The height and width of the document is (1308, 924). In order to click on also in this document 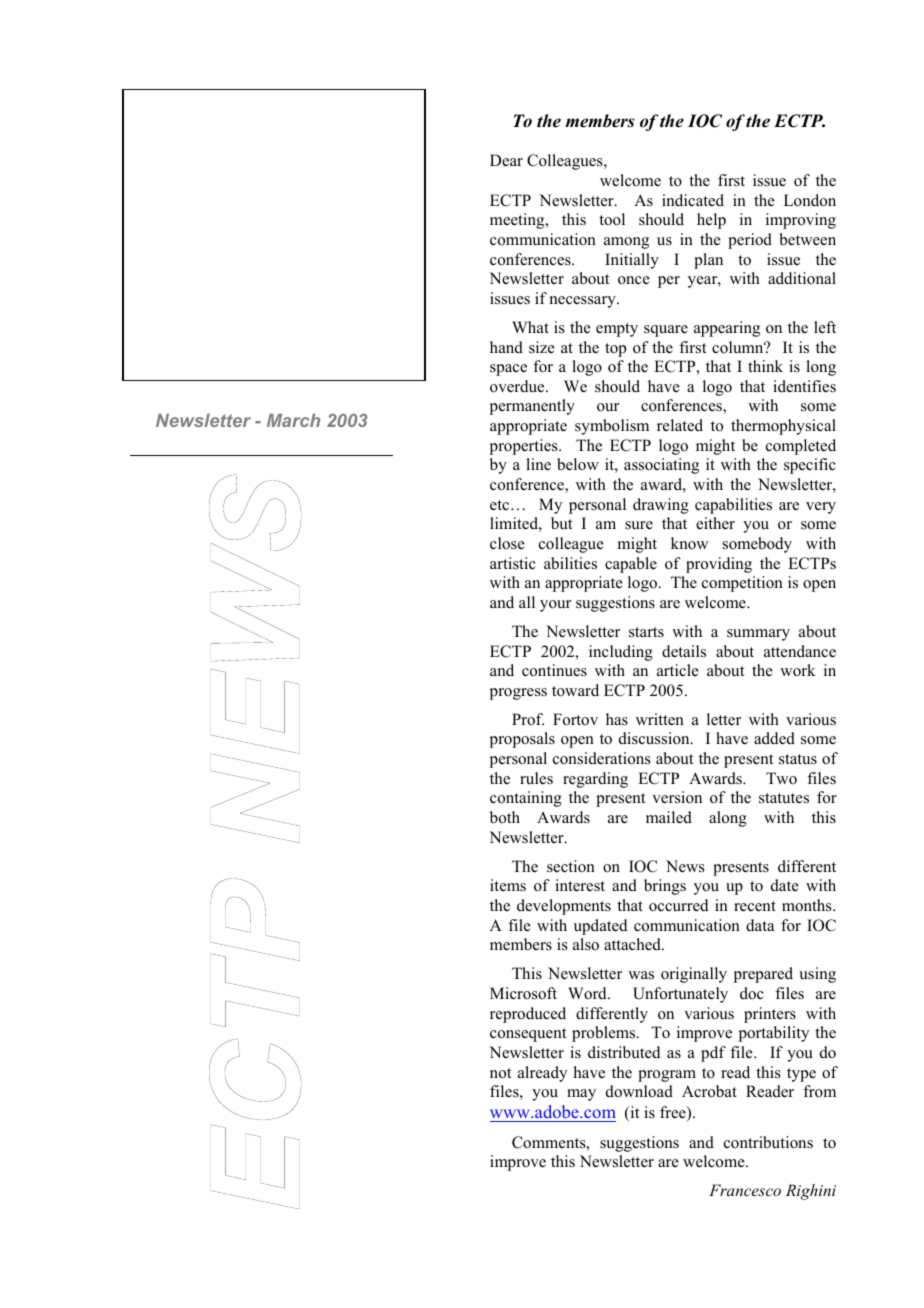, I will do `click(586, 944)`.
